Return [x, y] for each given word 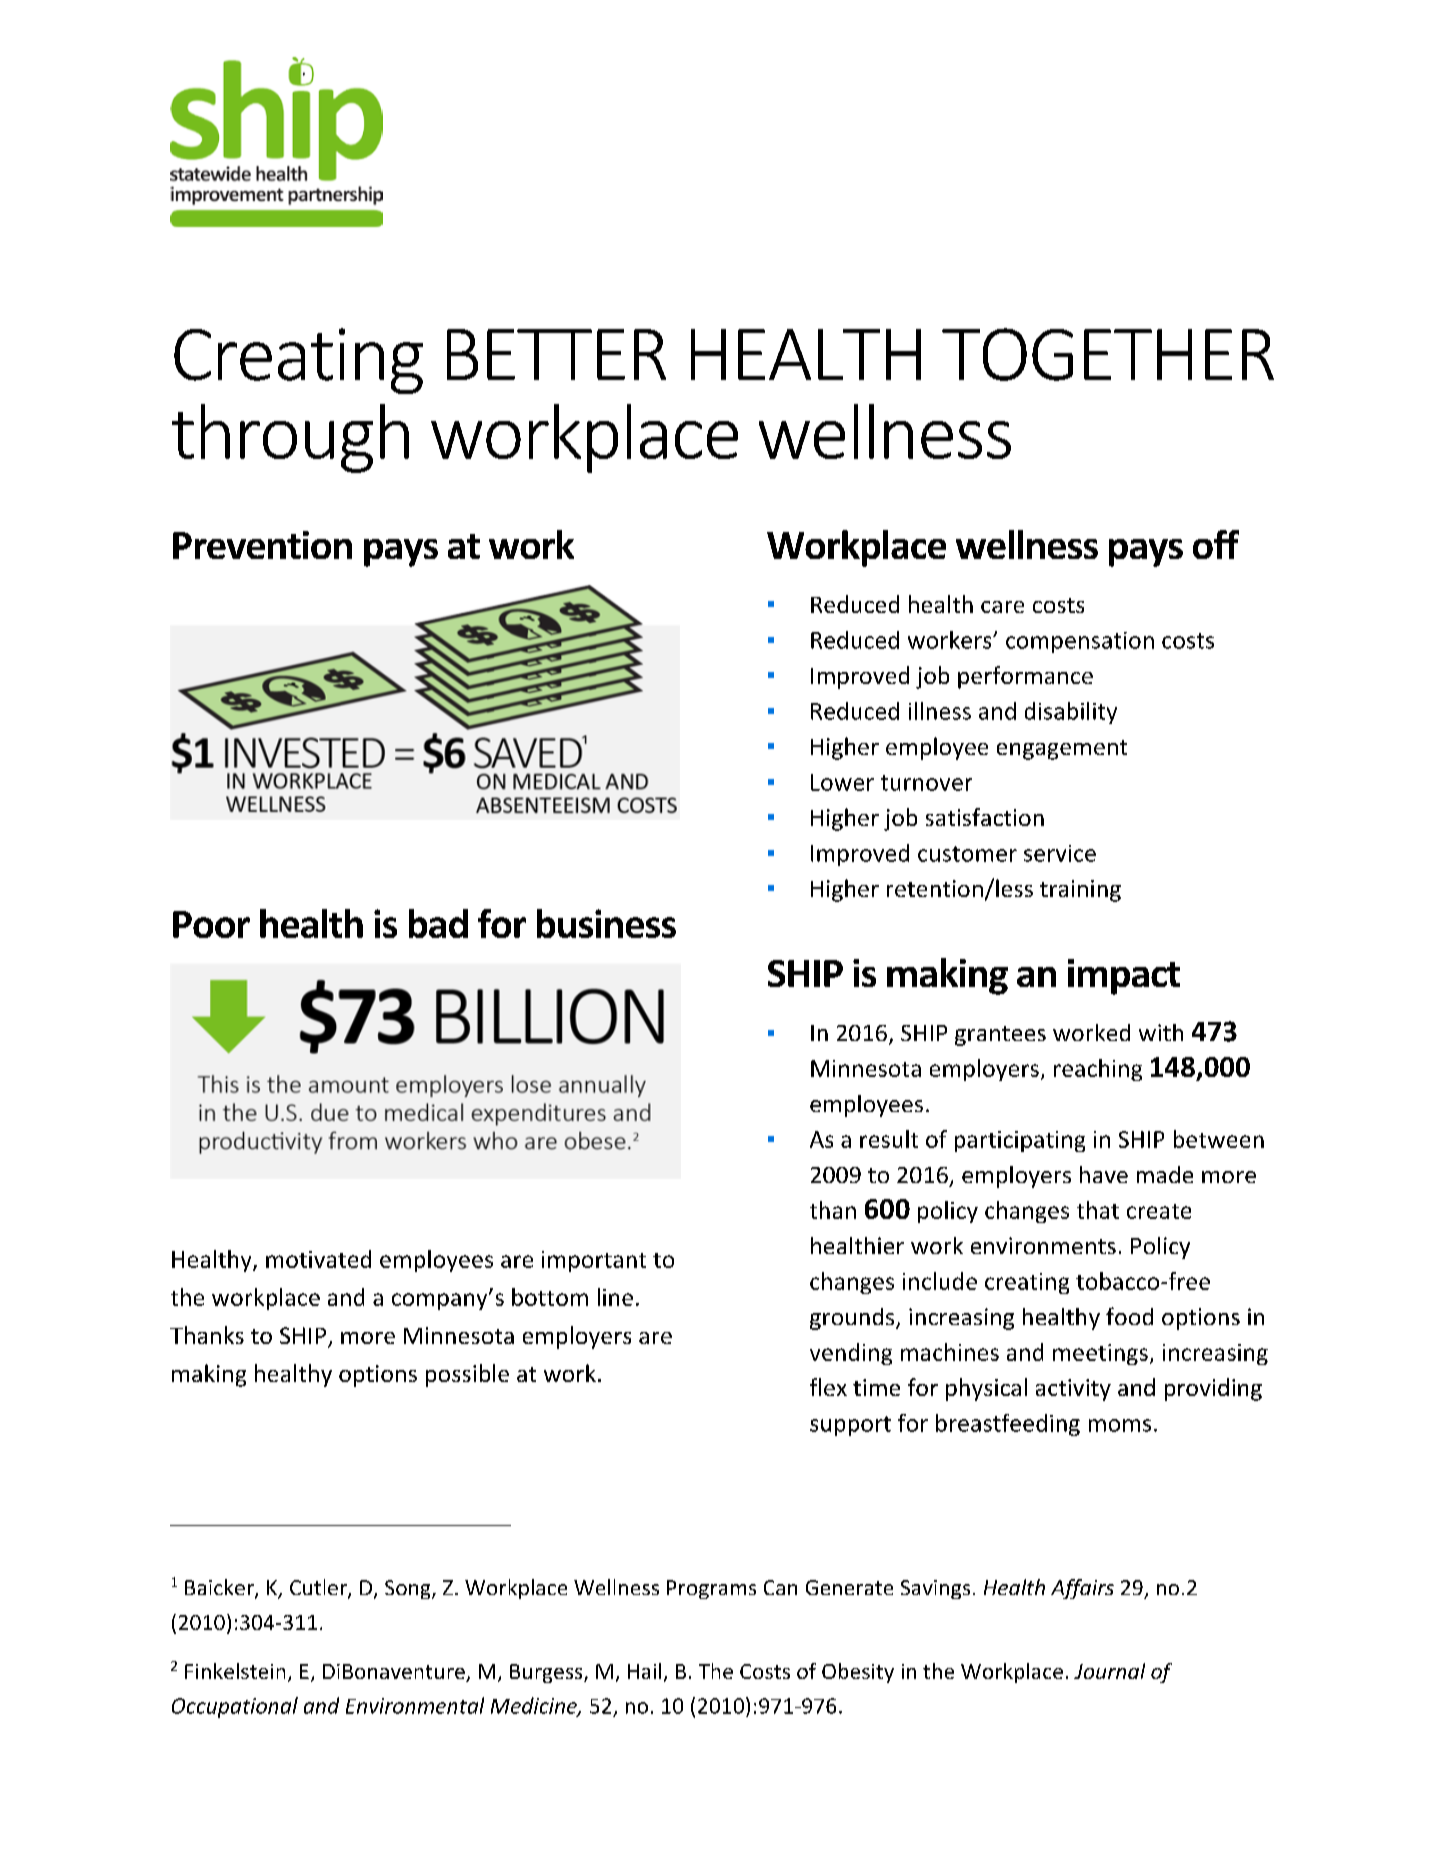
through [290, 438]
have [1104, 1174]
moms [1120, 1425]
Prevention [262, 545]
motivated [318, 1259]
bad [438, 923]
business [606, 923]
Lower [842, 782]
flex [828, 1387]
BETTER [556, 354]
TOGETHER [1108, 354]
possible [467, 1375]
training [1080, 891]
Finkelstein [235, 1671]
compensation [1080, 642]
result [889, 1139]
